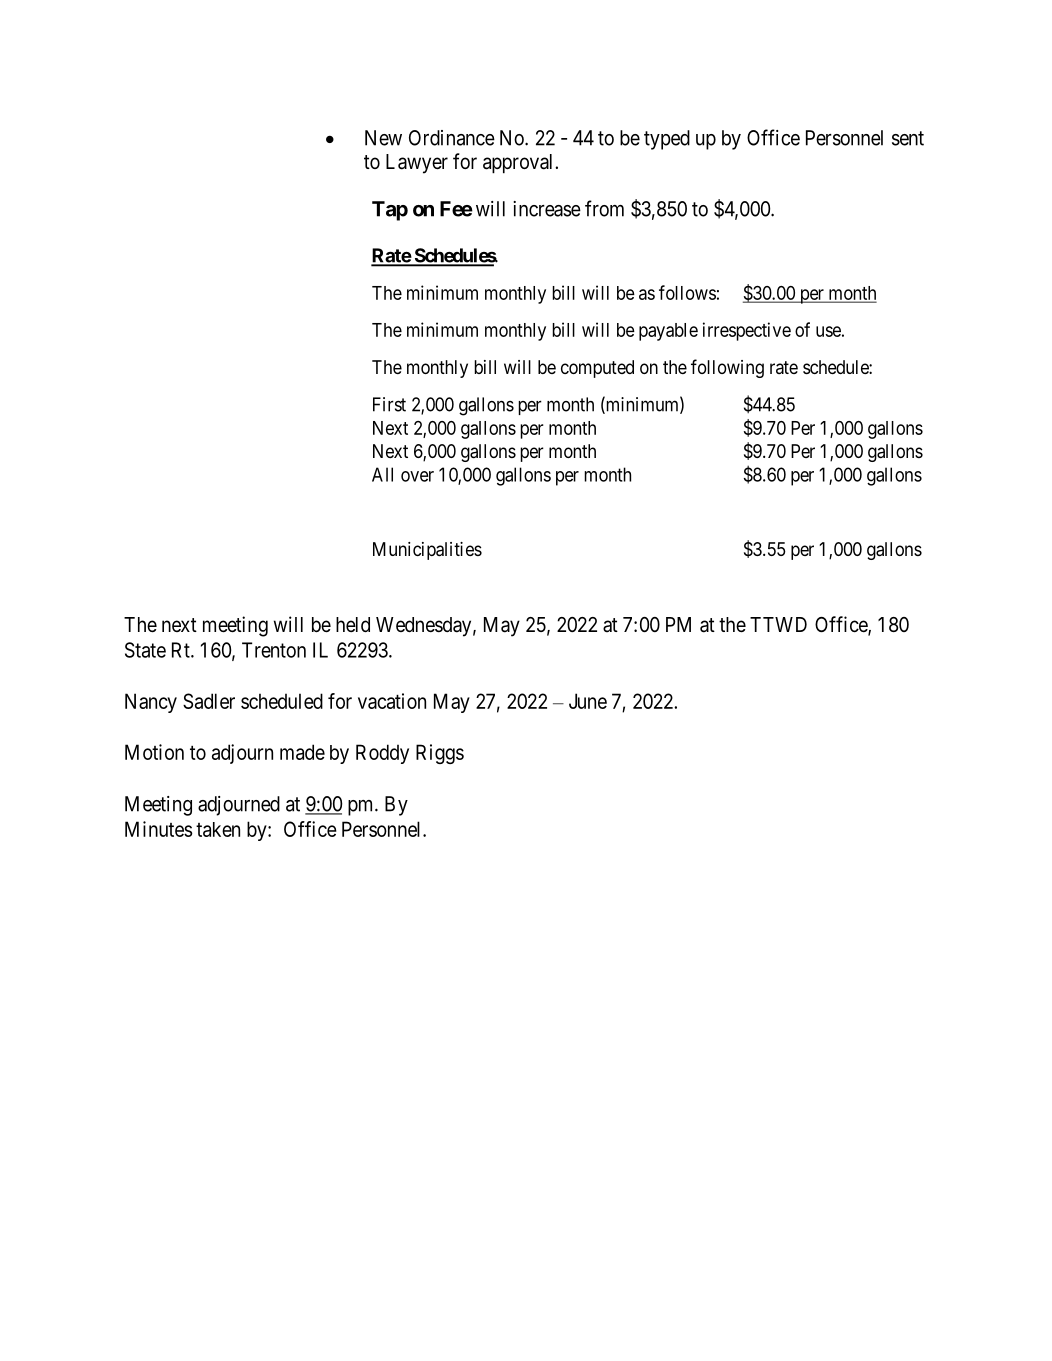 The width and height of the screenshot is (1052, 1361). Describe the element at coordinates (218, 829) in the screenshot. I see `taken` at that location.
